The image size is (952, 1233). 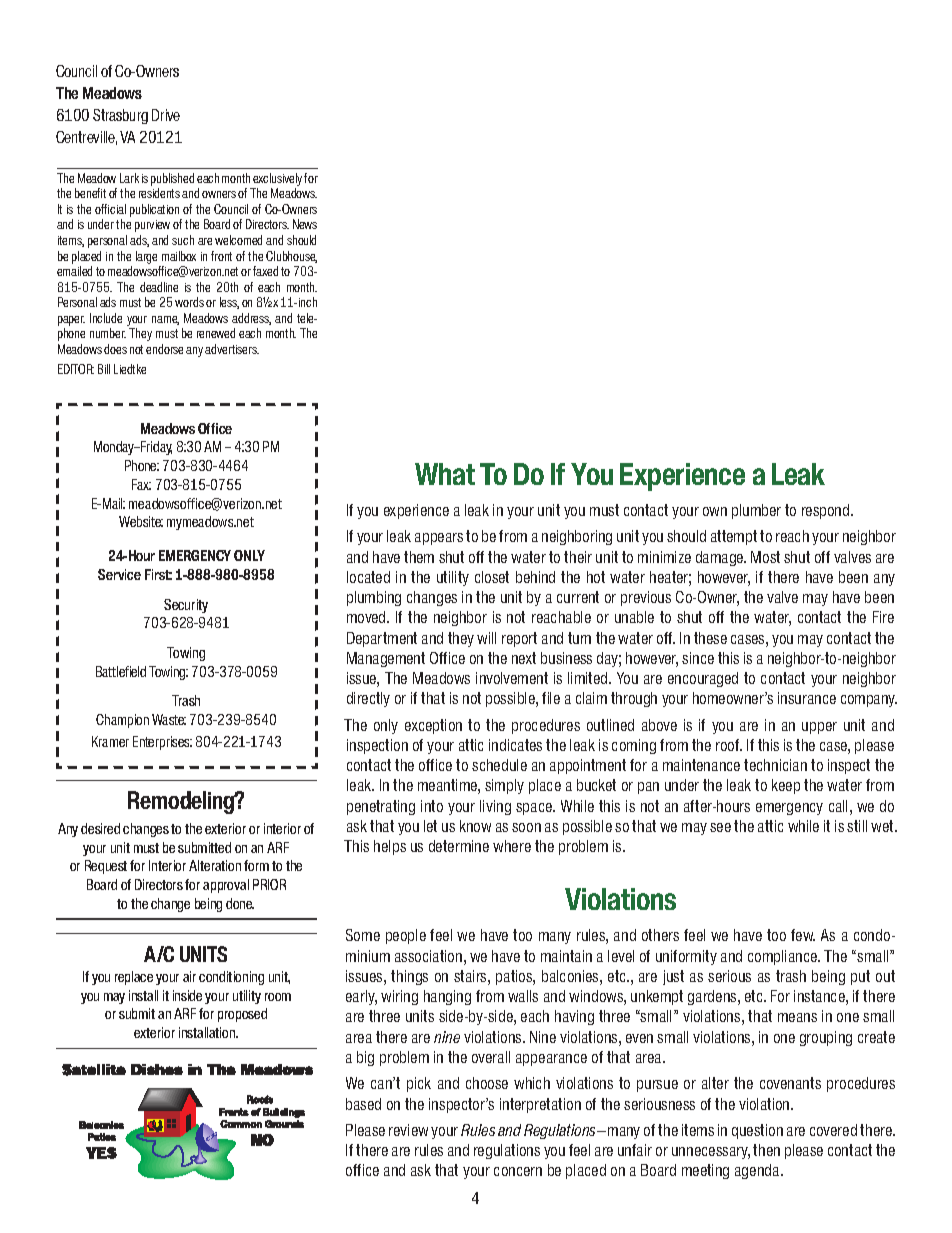 What do you see at coordinates (756, 511) in the screenshot?
I see `plumber` at bounding box center [756, 511].
